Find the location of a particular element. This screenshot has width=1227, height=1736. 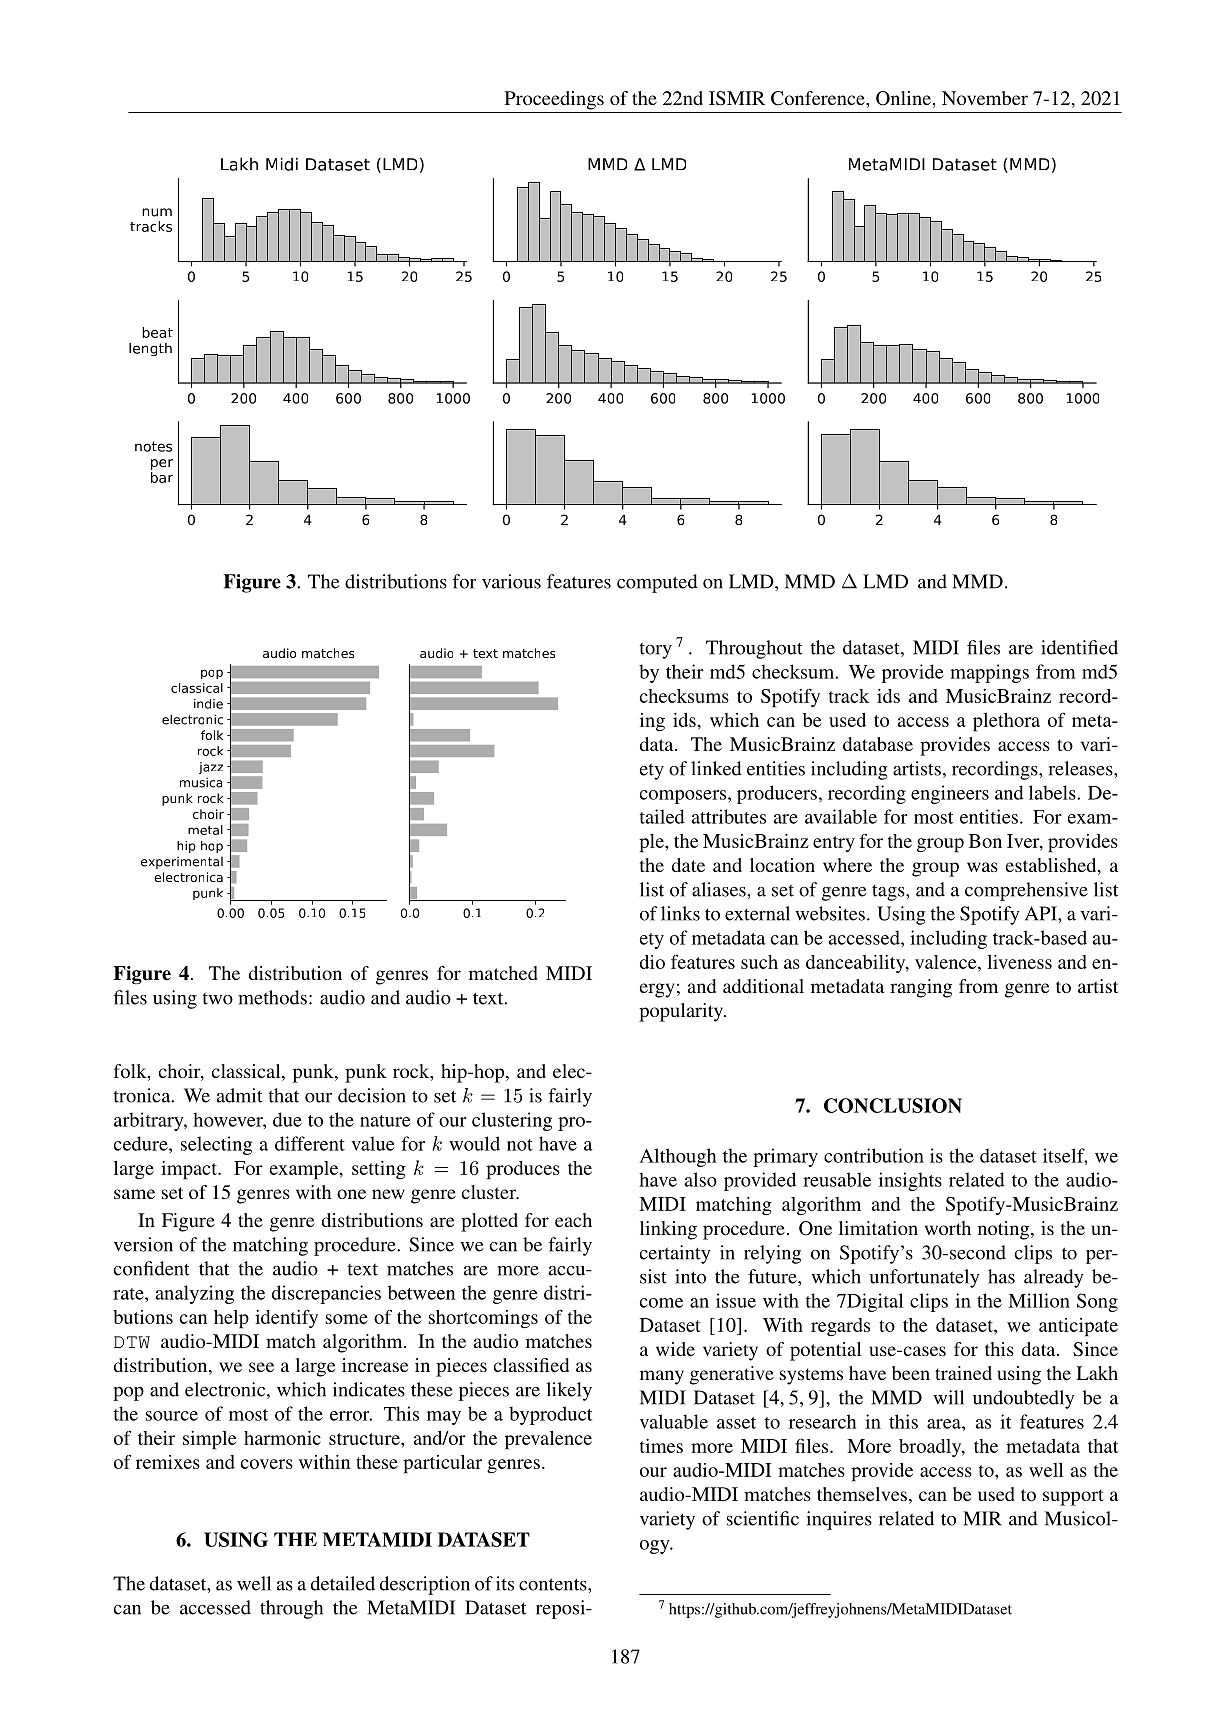

impact is located at coordinates (190, 1170).
